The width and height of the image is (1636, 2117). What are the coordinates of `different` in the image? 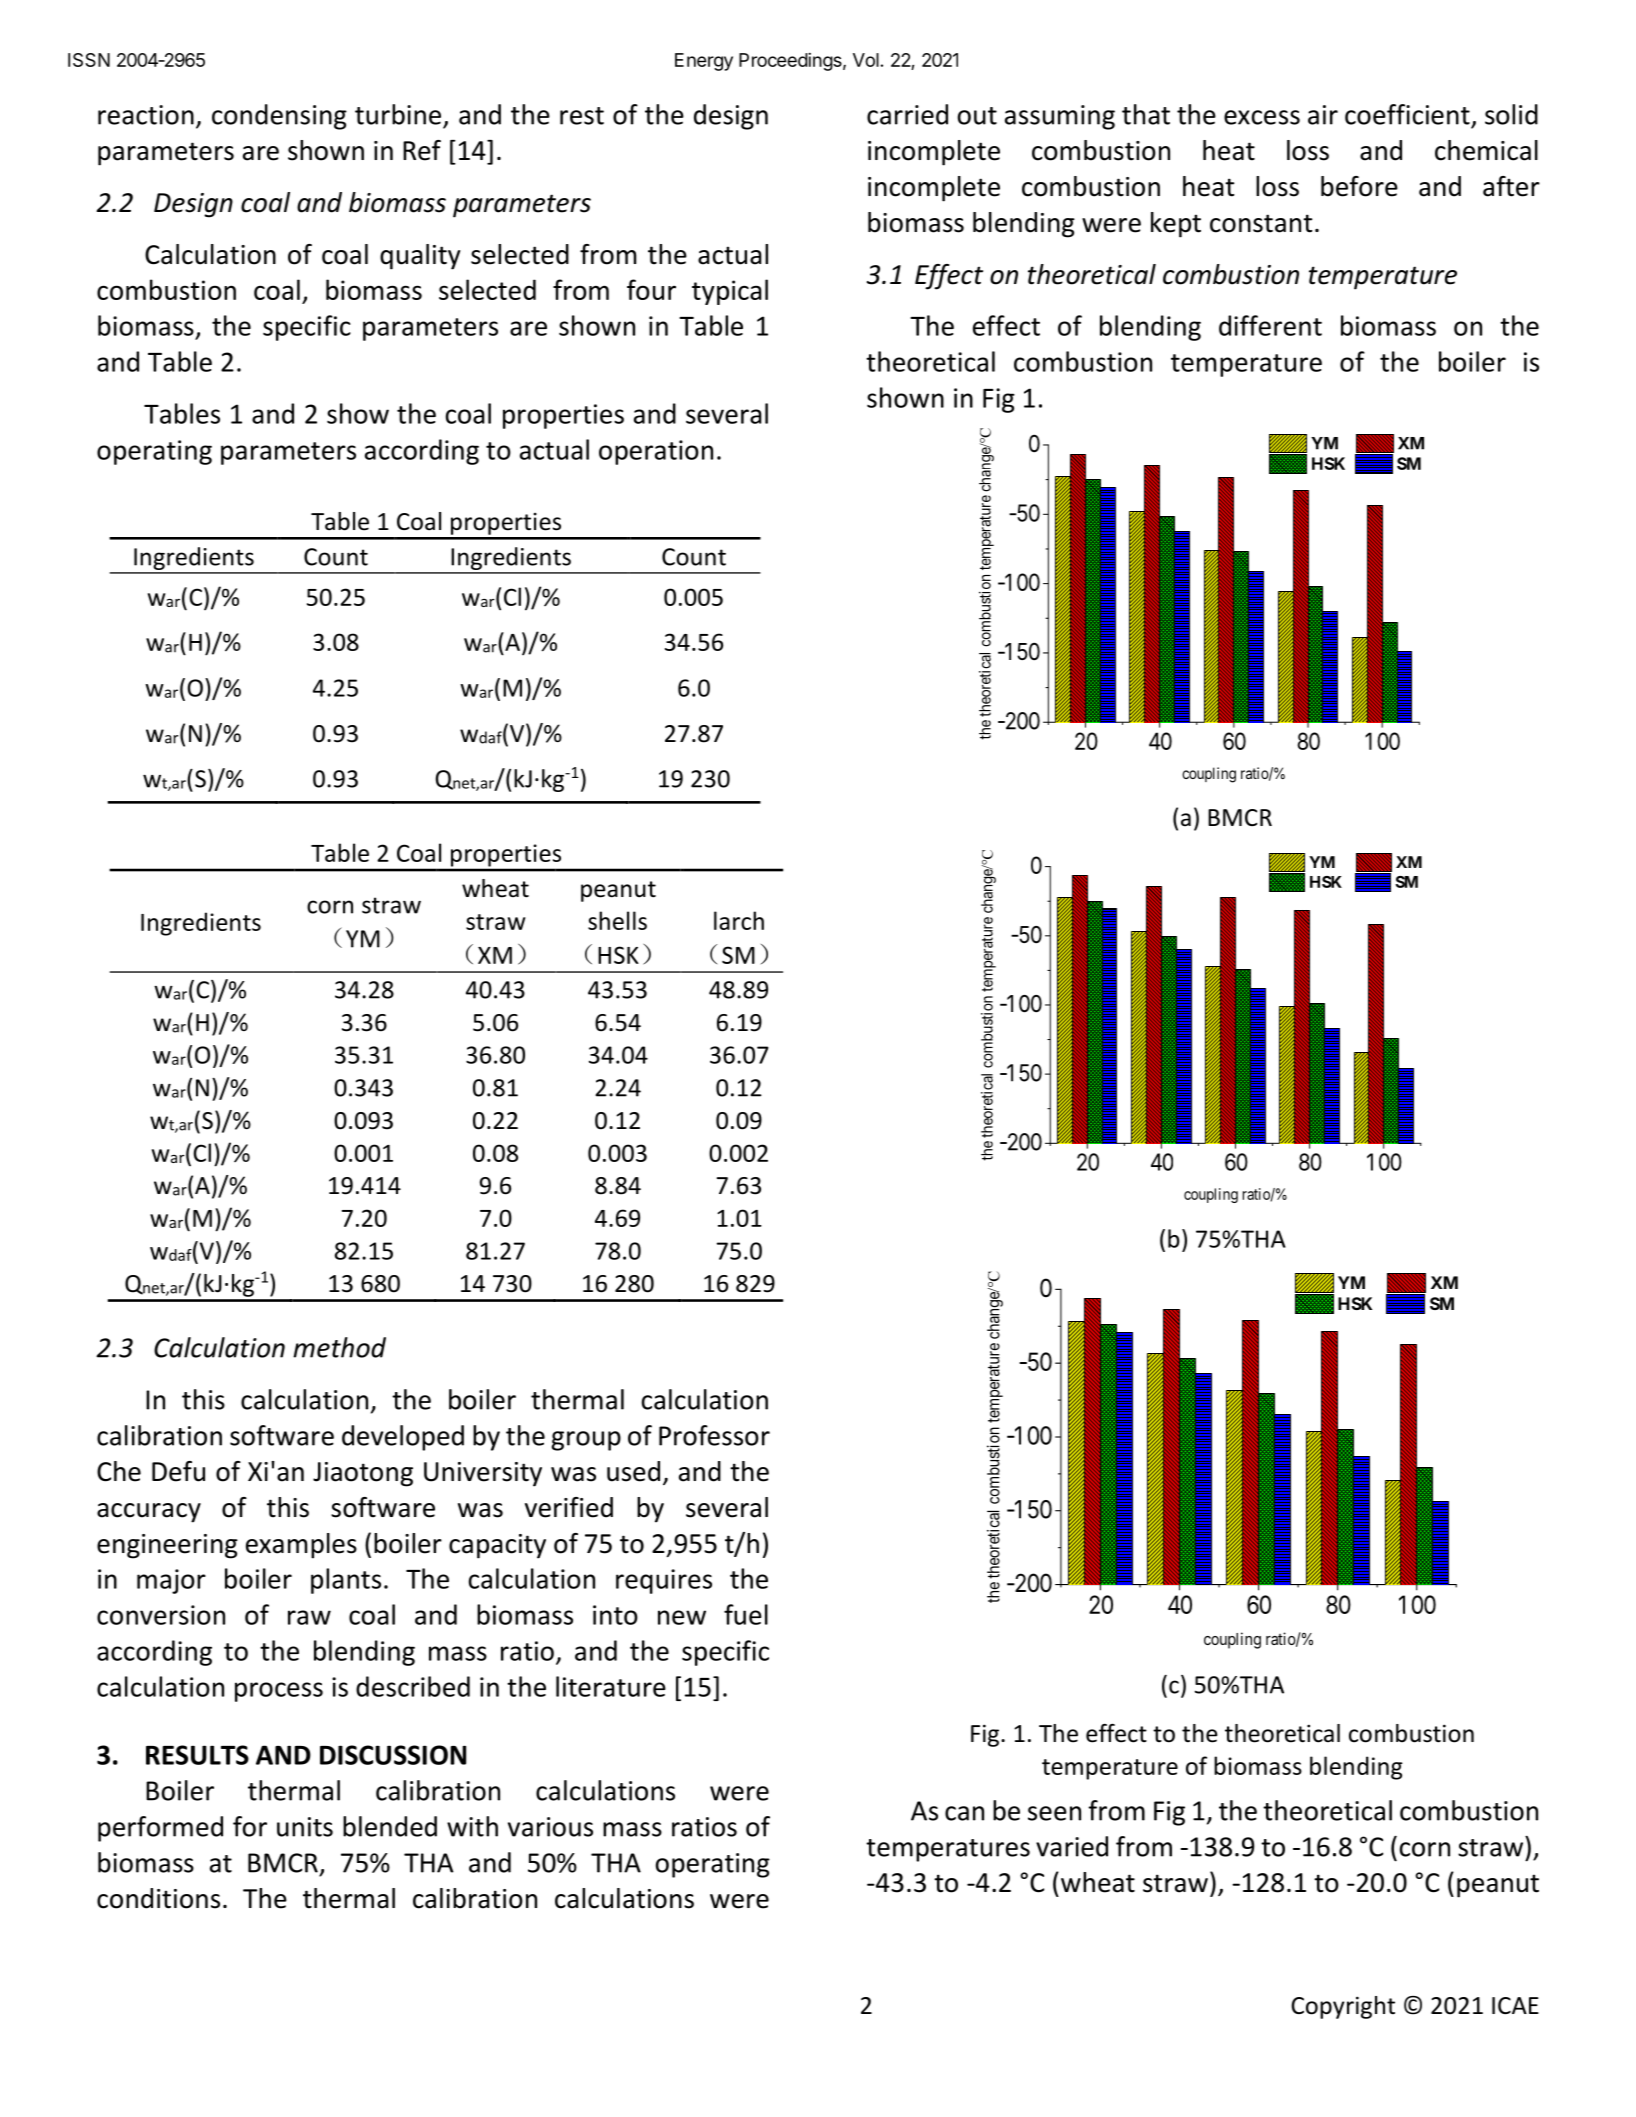 It's located at (1270, 325).
